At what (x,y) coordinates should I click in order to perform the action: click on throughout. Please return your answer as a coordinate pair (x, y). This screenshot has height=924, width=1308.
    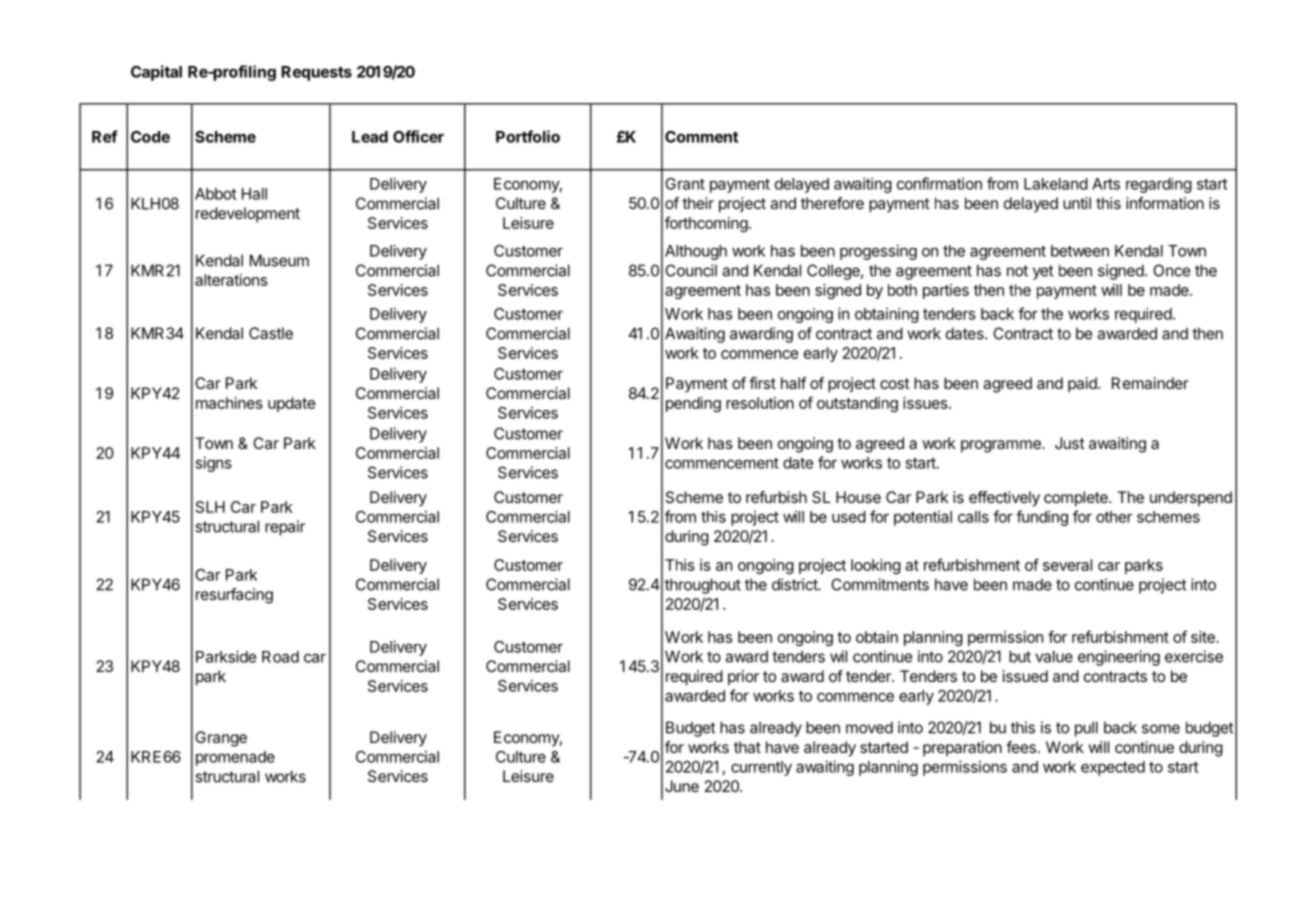
    Looking at the image, I should click on (703, 586).
